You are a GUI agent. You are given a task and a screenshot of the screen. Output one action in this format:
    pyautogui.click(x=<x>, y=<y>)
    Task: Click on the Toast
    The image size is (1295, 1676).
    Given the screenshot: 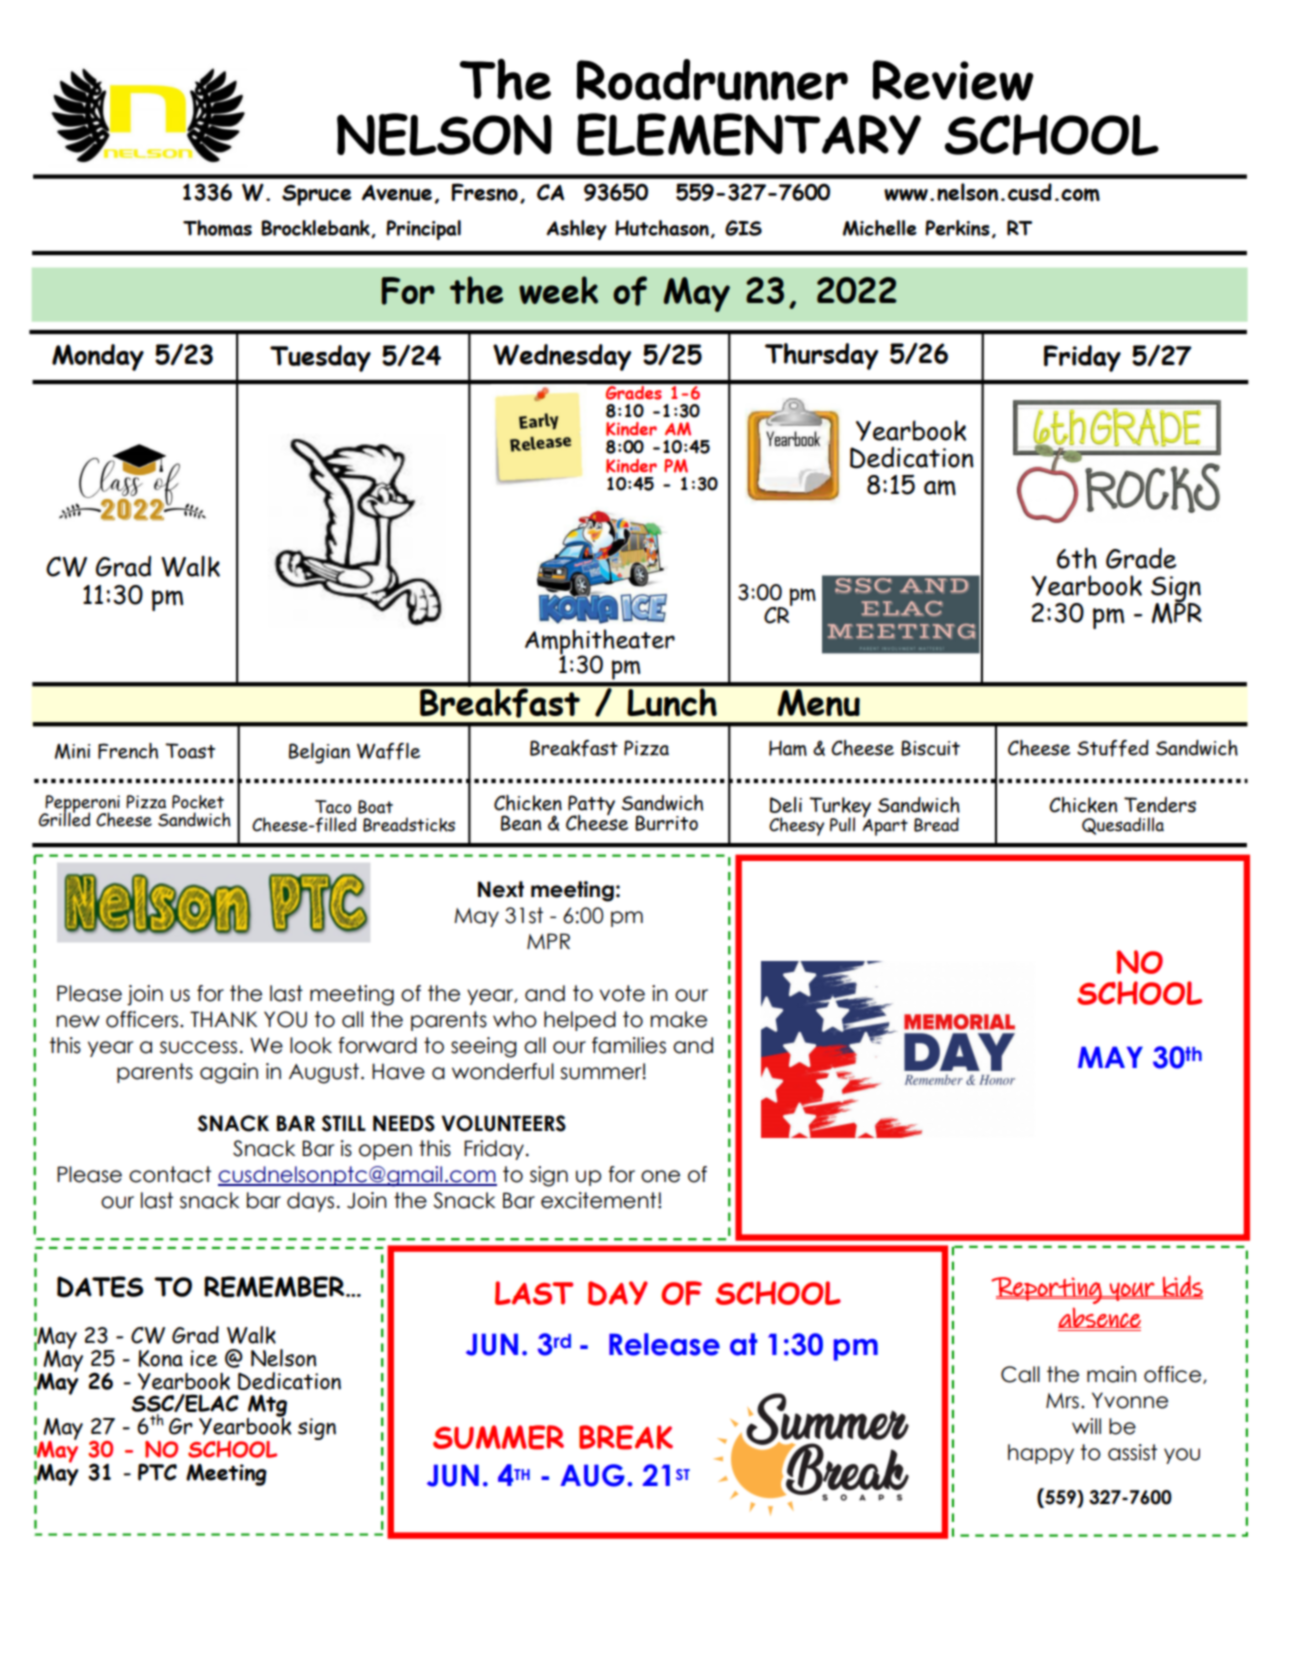 What is the action you would take?
    pyautogui.click(x=190, y=751)
